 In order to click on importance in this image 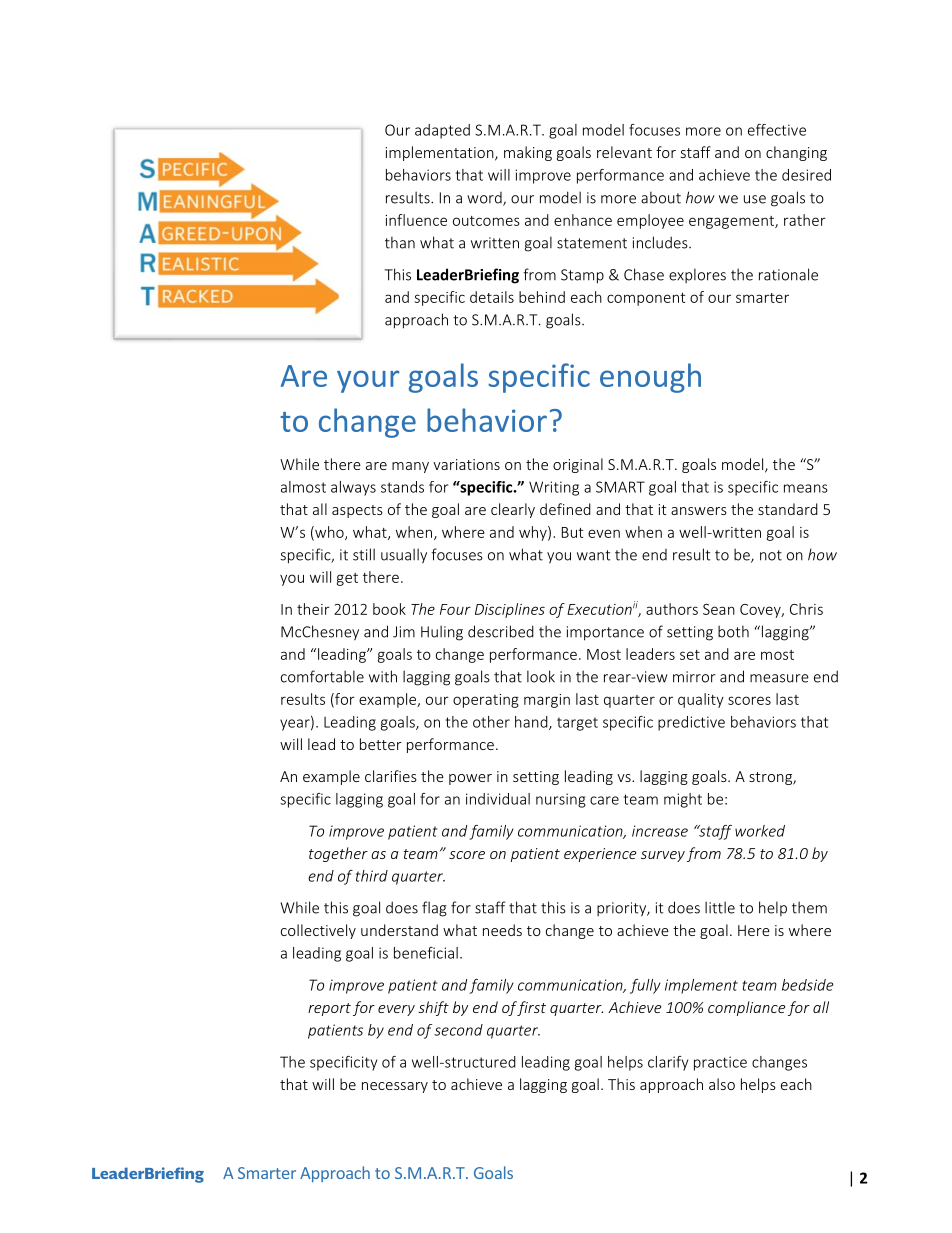, I will do `click(605, 633)`.
